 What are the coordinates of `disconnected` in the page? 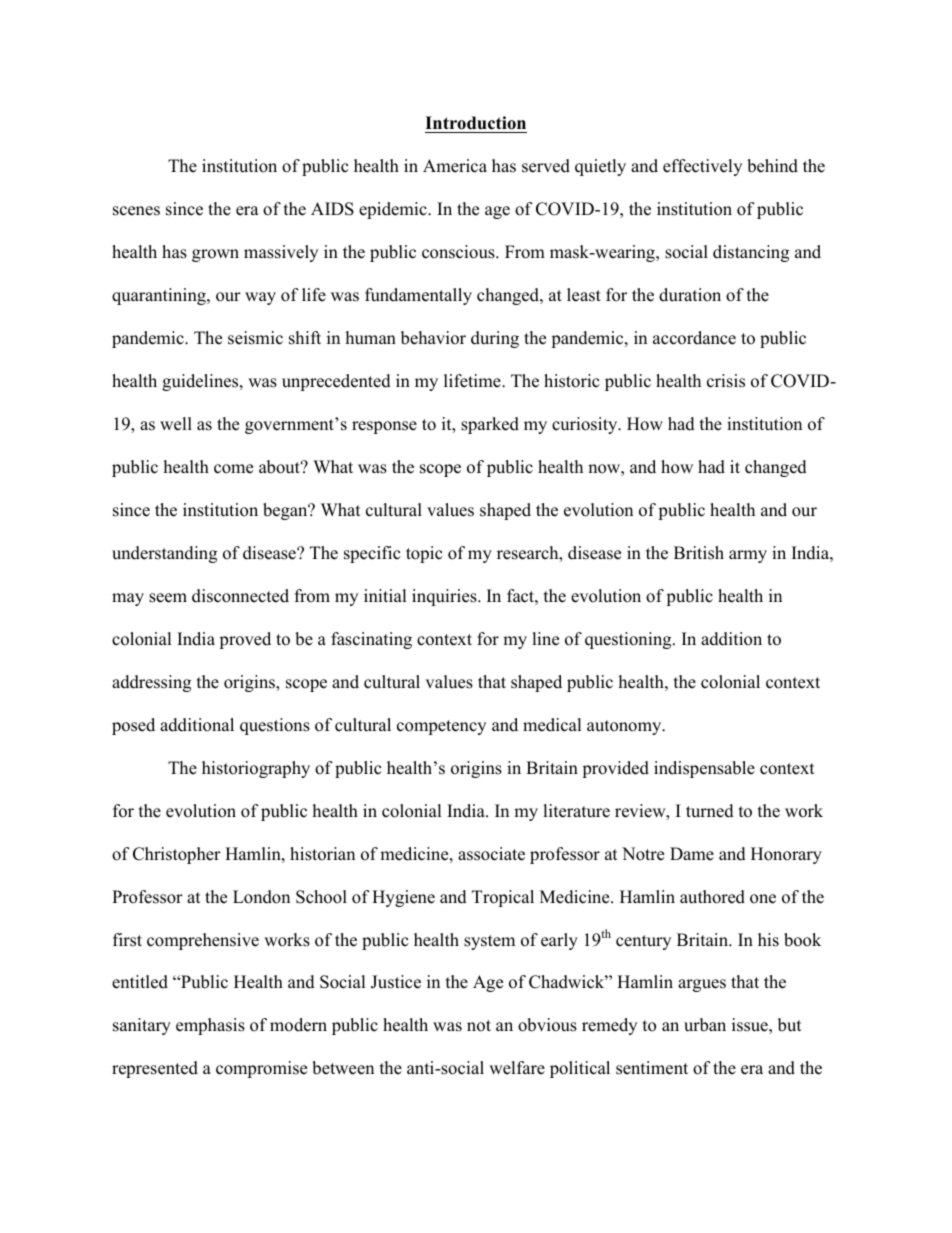 It's located at (240, 596).
